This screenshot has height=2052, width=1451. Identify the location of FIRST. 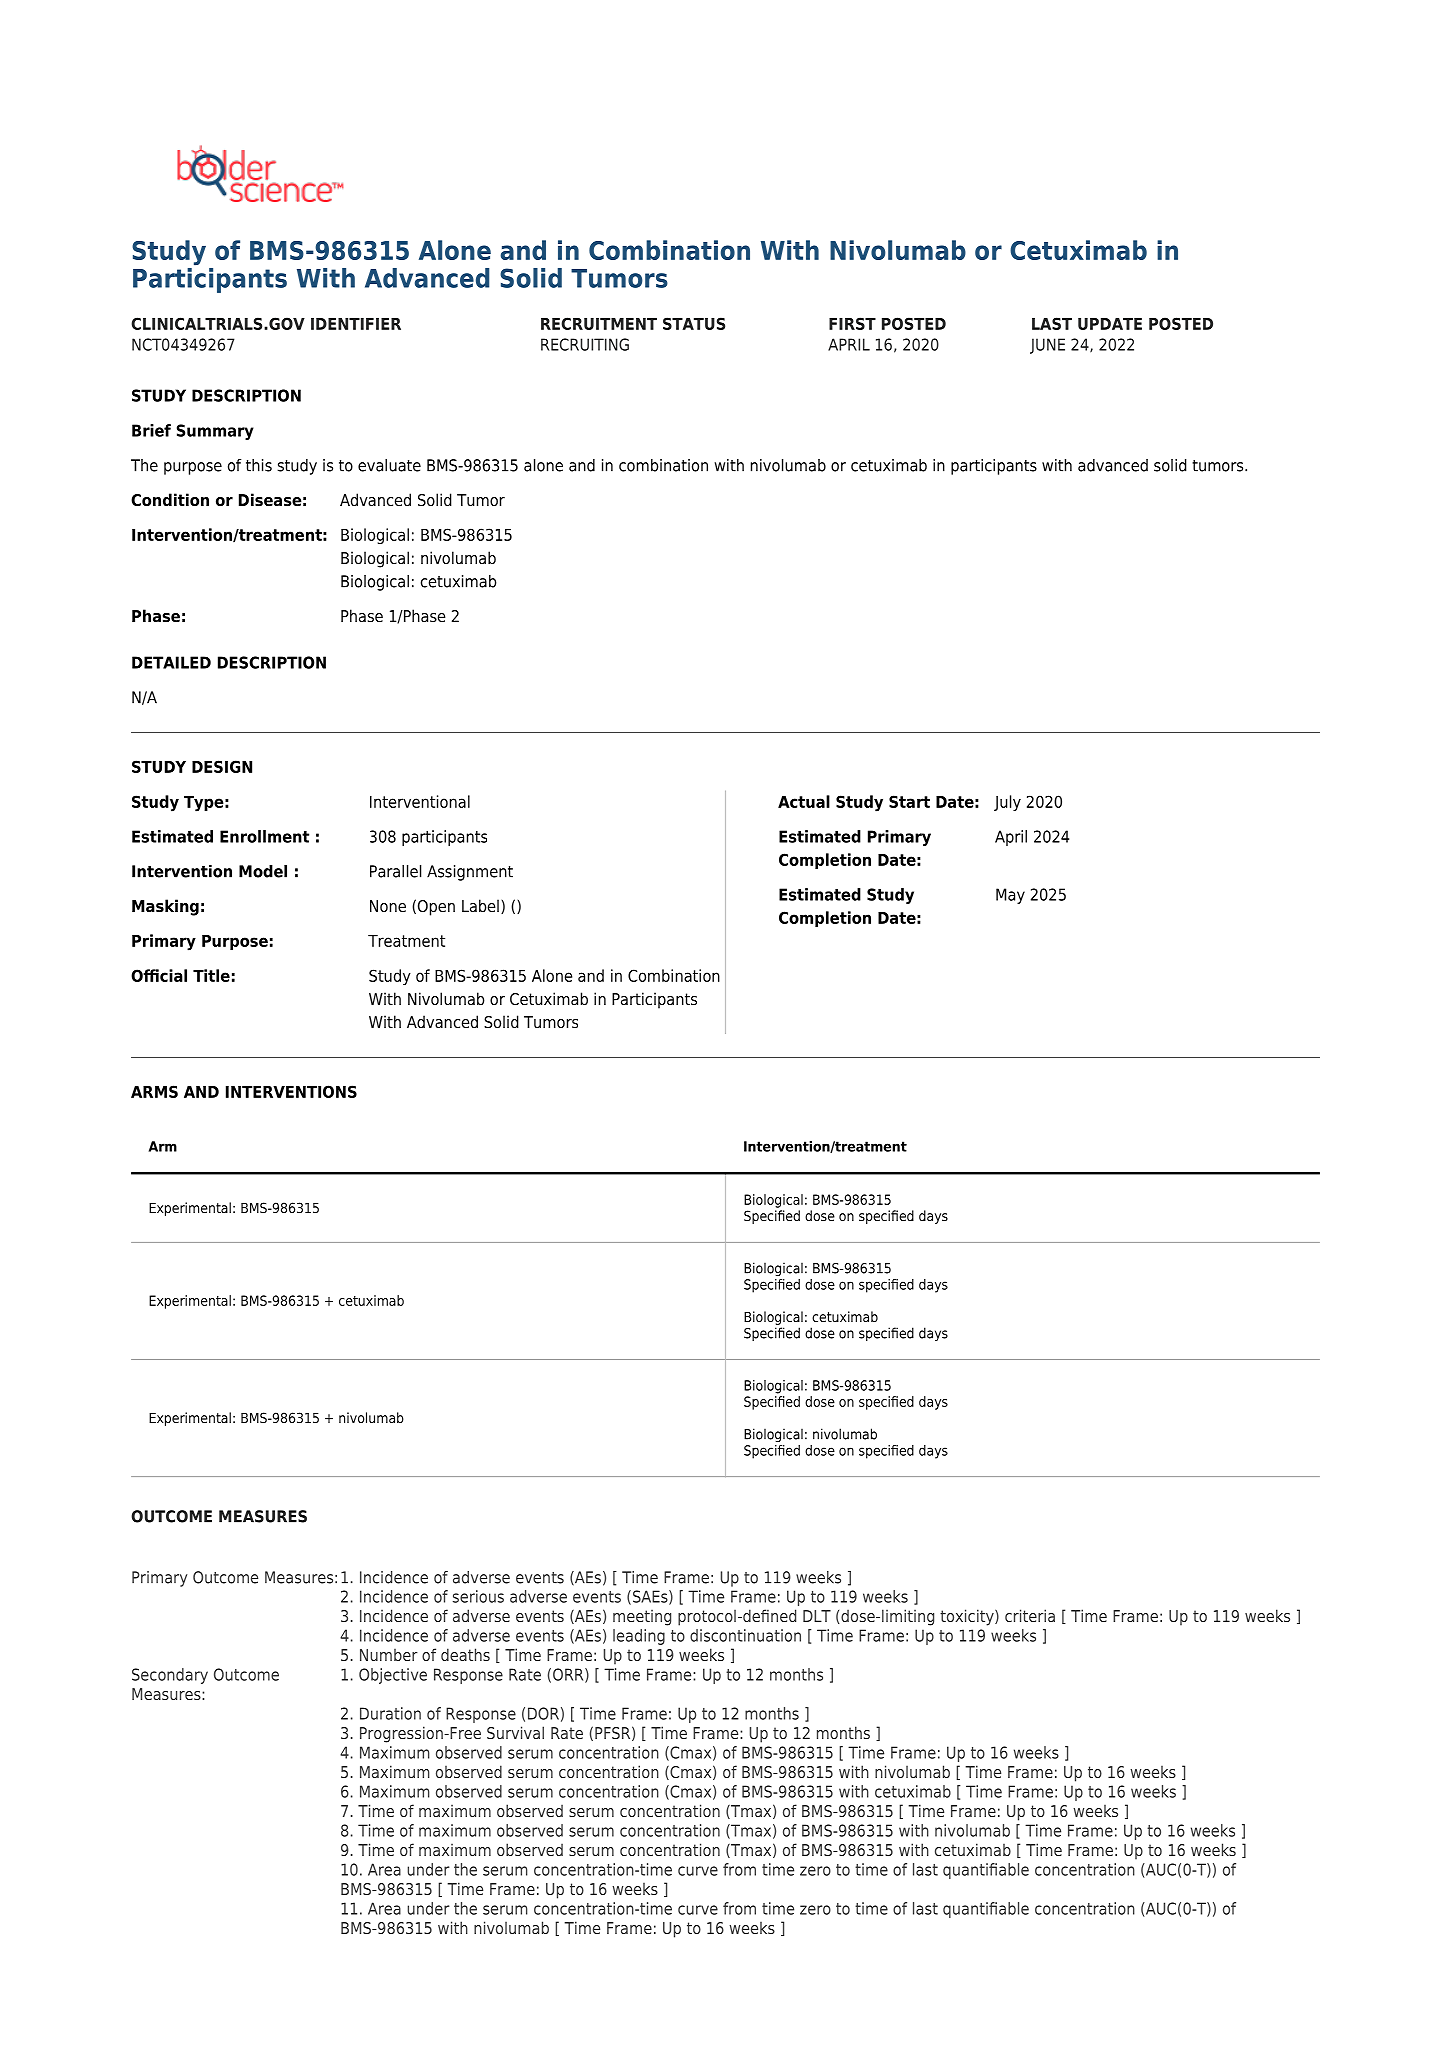
(852, 323).
